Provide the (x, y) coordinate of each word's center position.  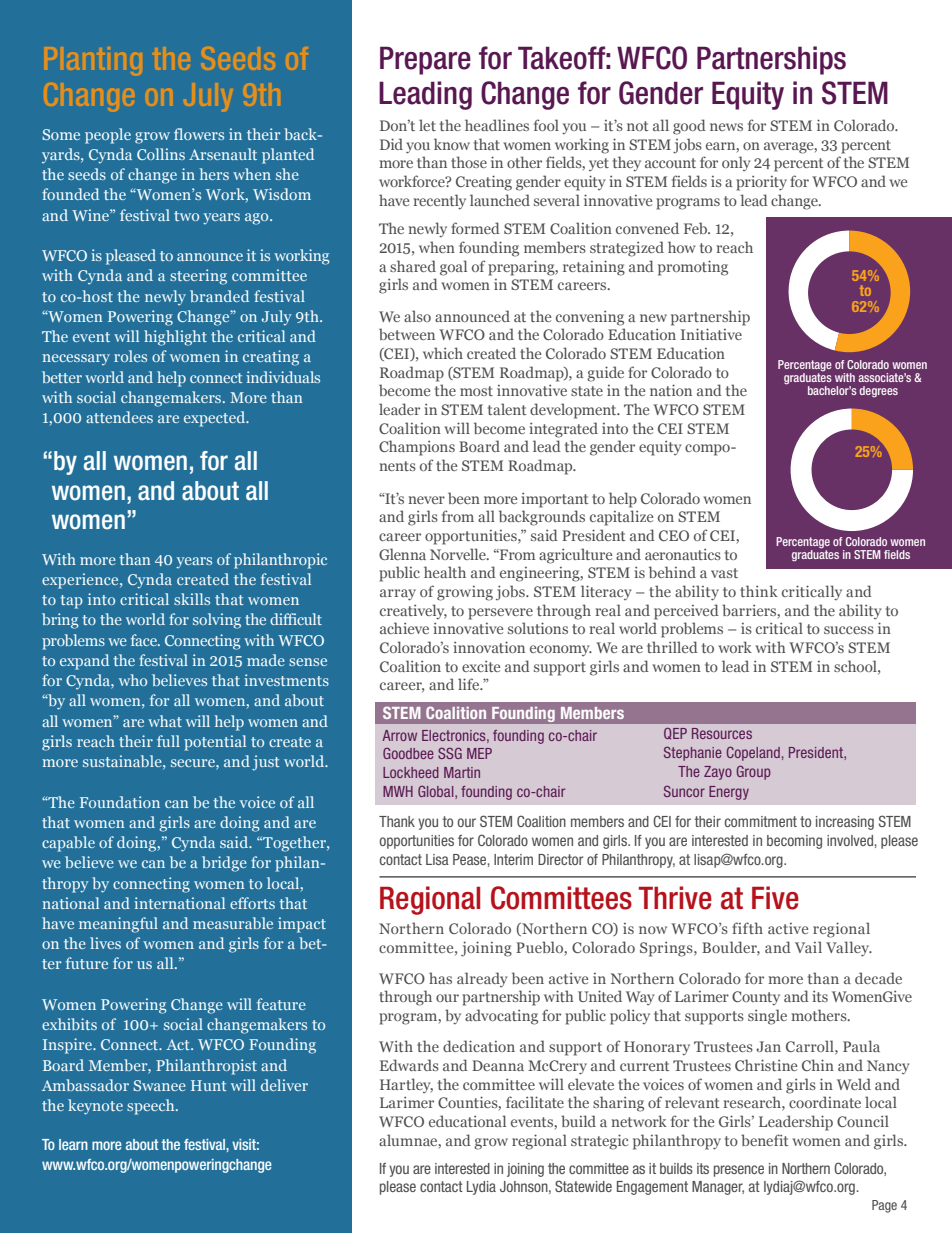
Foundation (120, 802)
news (726, 127)
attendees (119, 417)
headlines (497, 125)
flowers (199, 134)
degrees (878, 392)
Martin (462, 772)
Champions (417, 448)
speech (152, 1107)
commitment (761, 821)
